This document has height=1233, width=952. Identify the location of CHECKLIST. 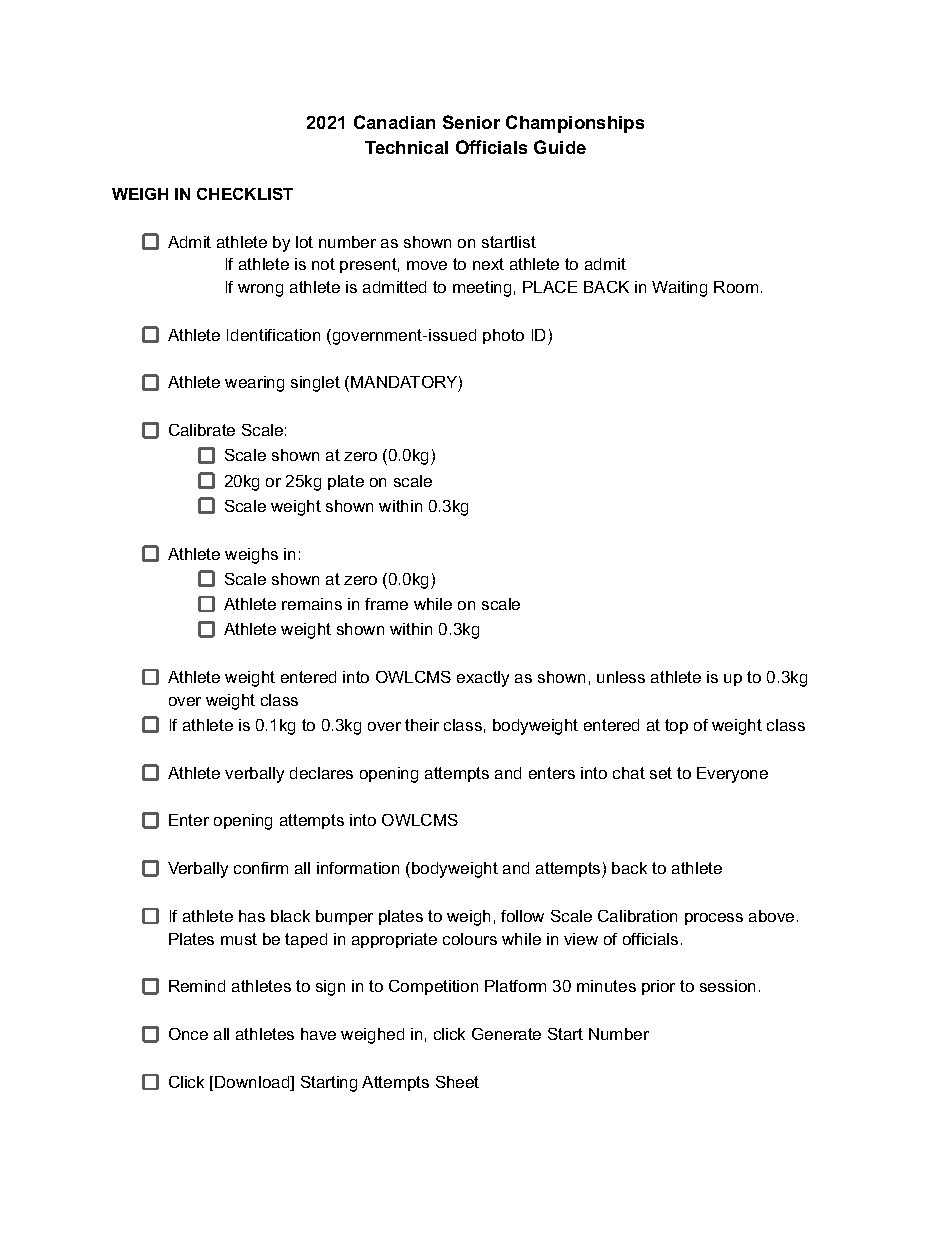
(245, 194).
